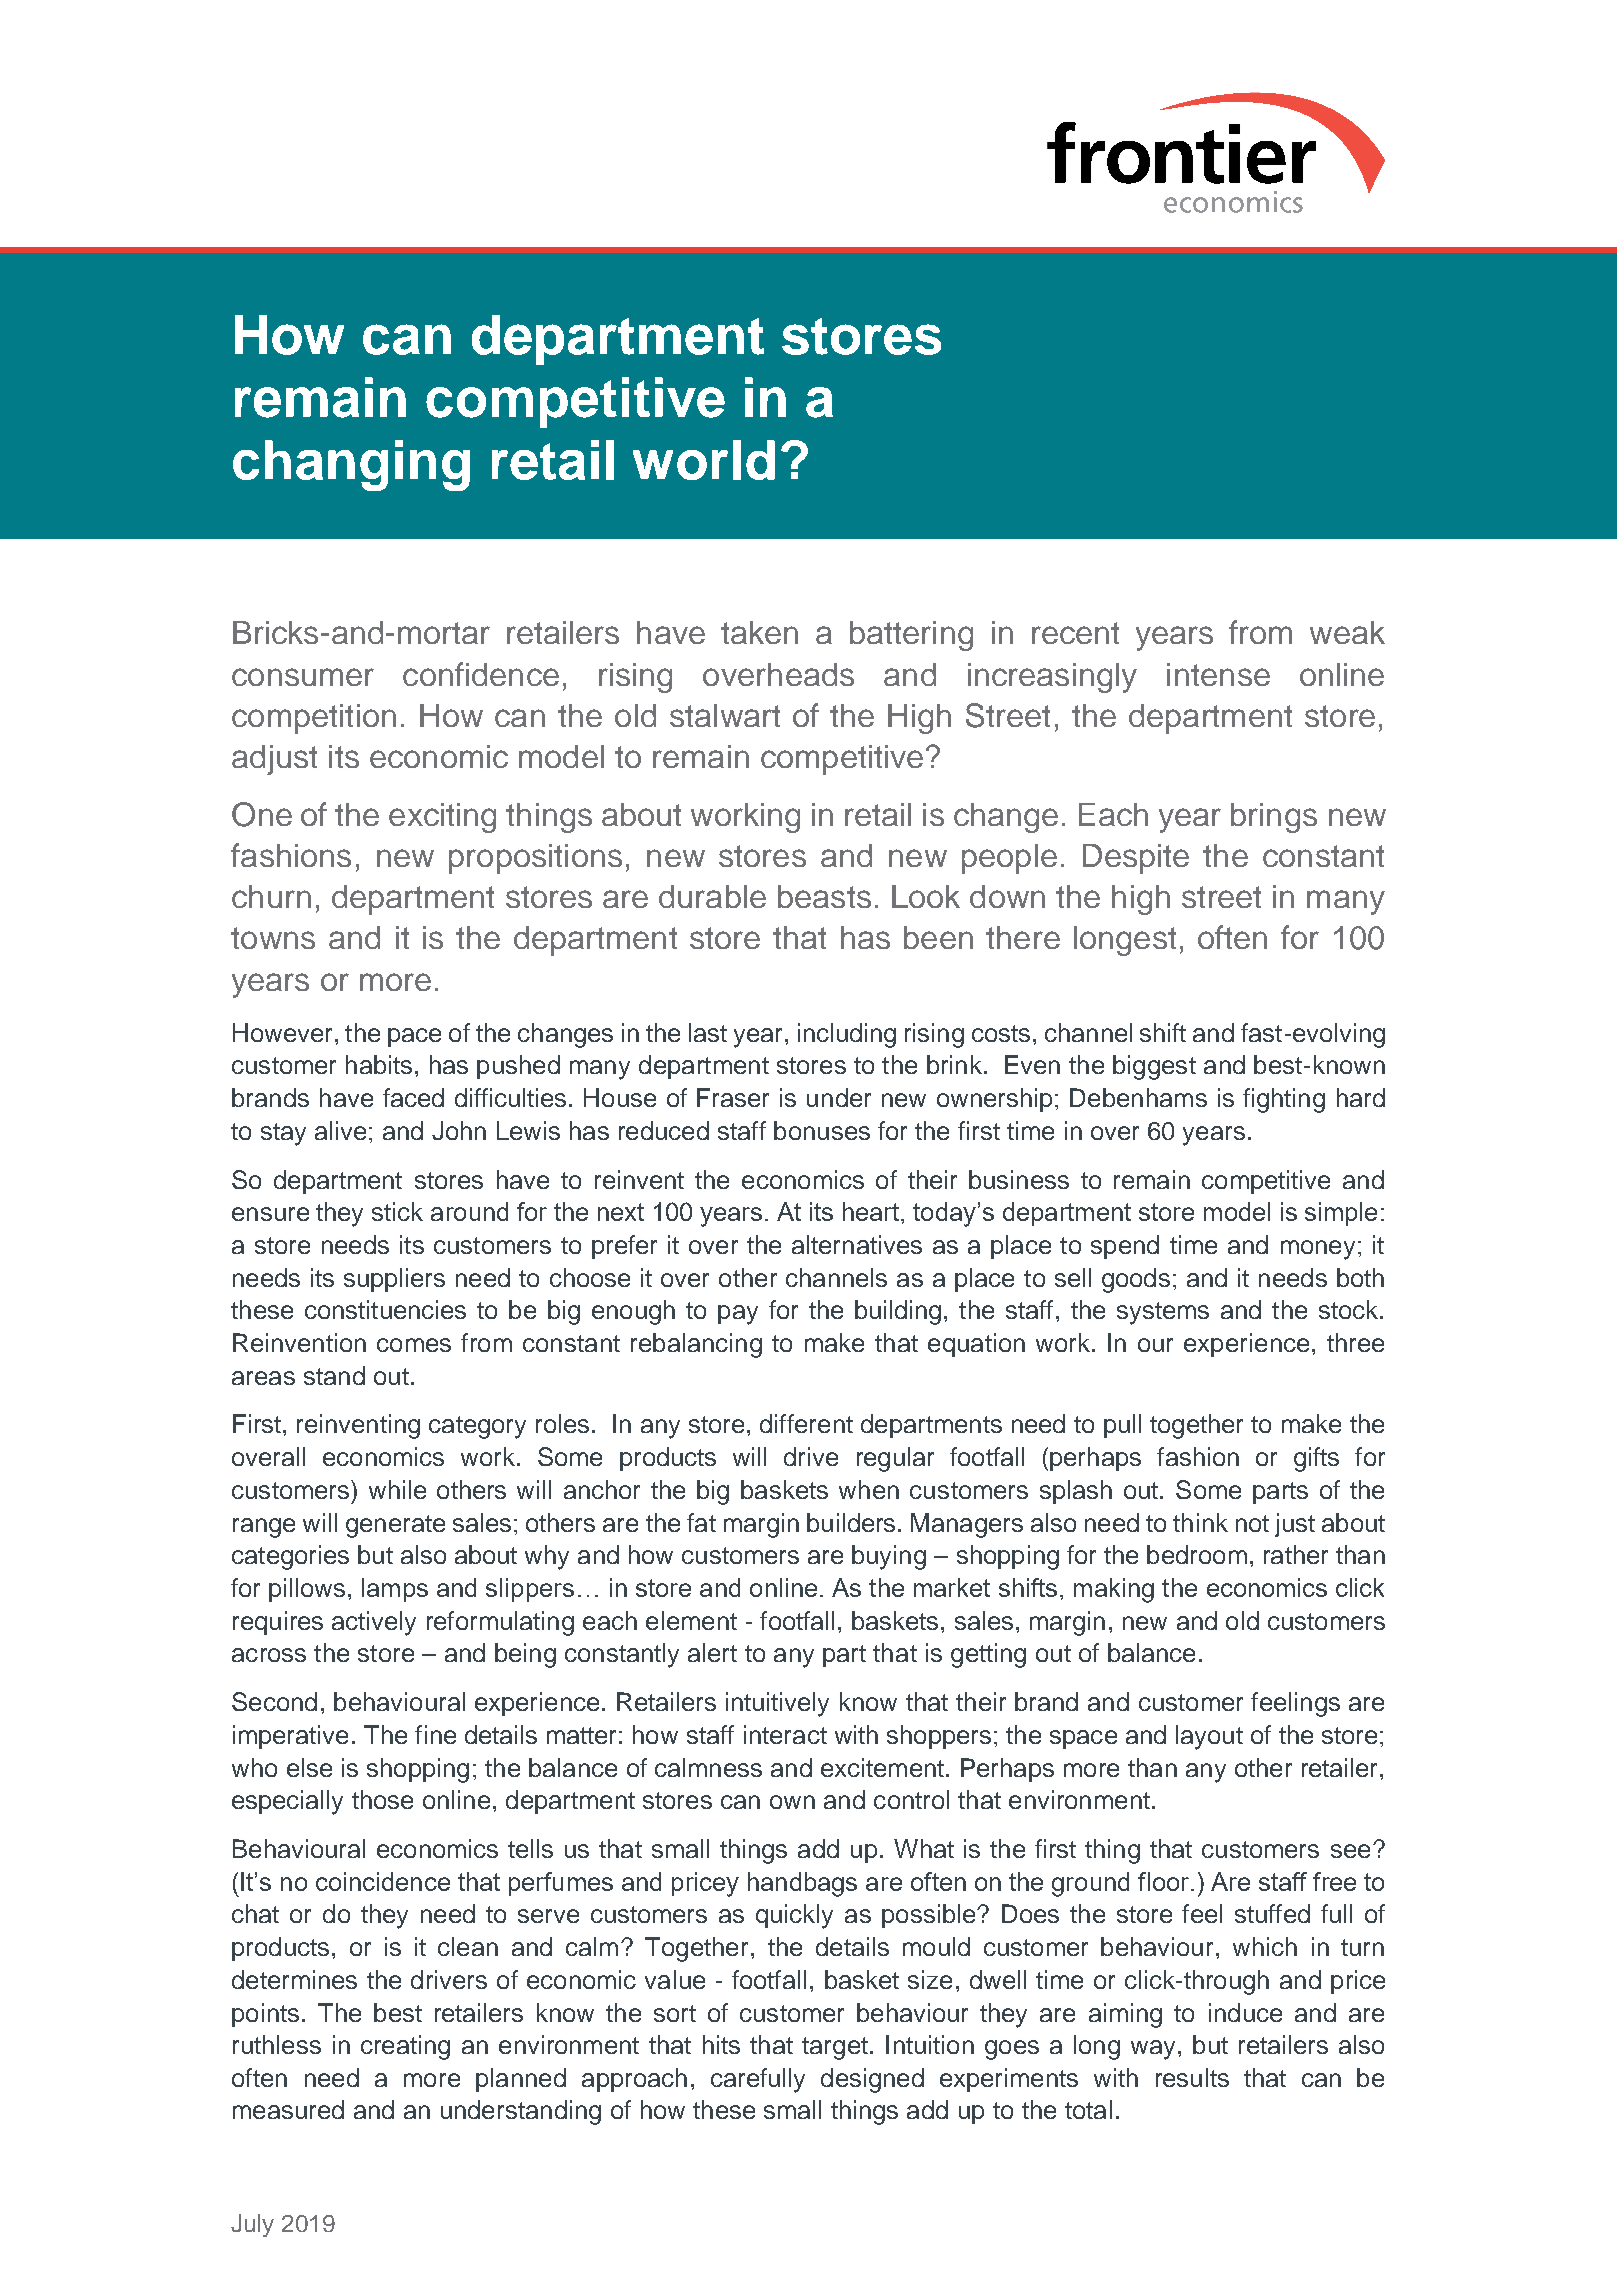 Image resolution: width=1617 pixels, height=2288 pixels. Describe the element at coordinates (847, 1035) in the document. I see `including` at that location.
